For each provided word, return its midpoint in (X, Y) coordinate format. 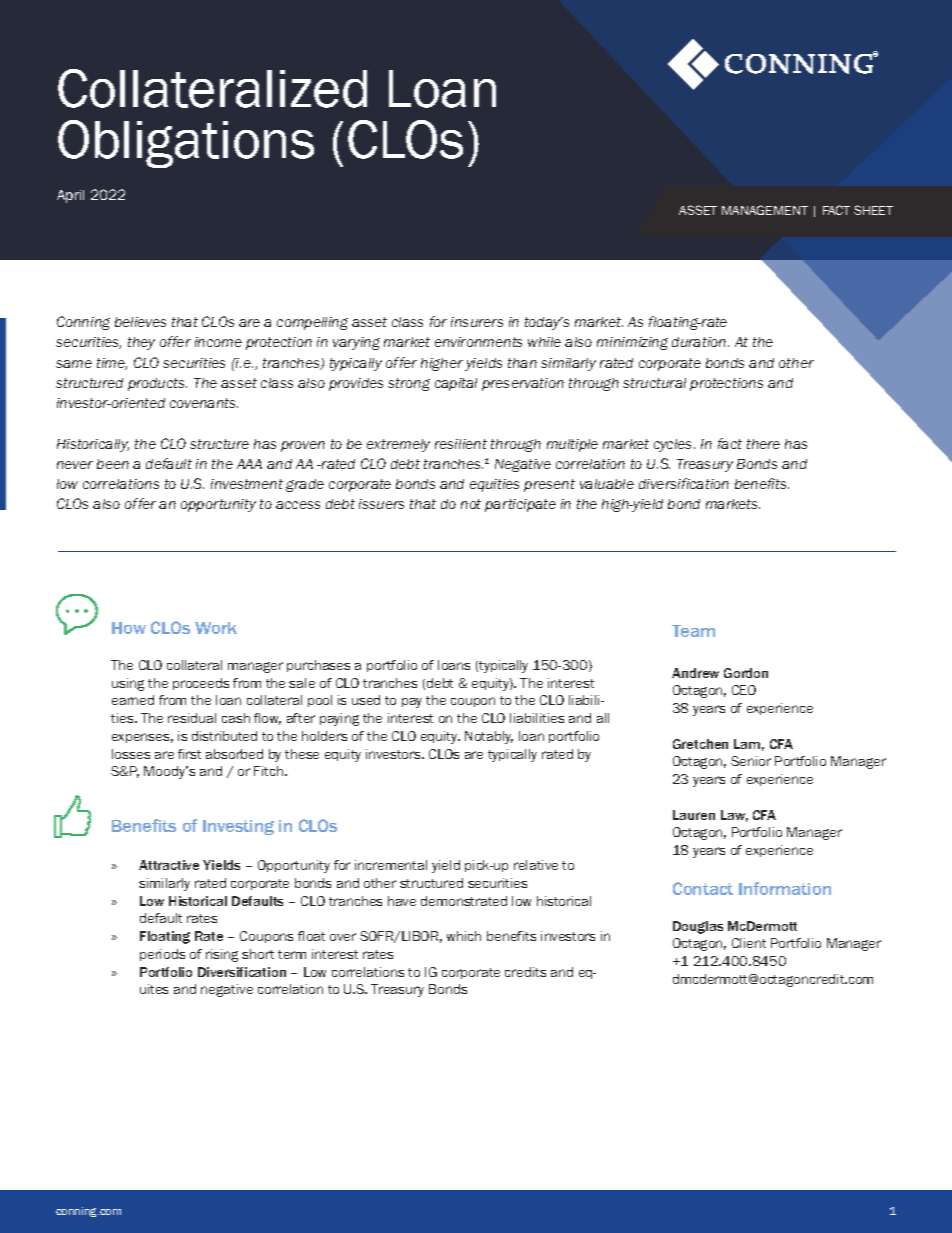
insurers (477, 322)
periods (162, 955)
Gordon (746, 673)
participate (520, 505)
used (366, 700)
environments (478, 342)
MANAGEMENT (765, 210)
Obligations (186, 144)
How (129, 628)
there (763, 444)
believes (140, 322)
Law (734, 816)
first (189, 754)
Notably (489, 737)
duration (700, 342)
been (113, 464)
